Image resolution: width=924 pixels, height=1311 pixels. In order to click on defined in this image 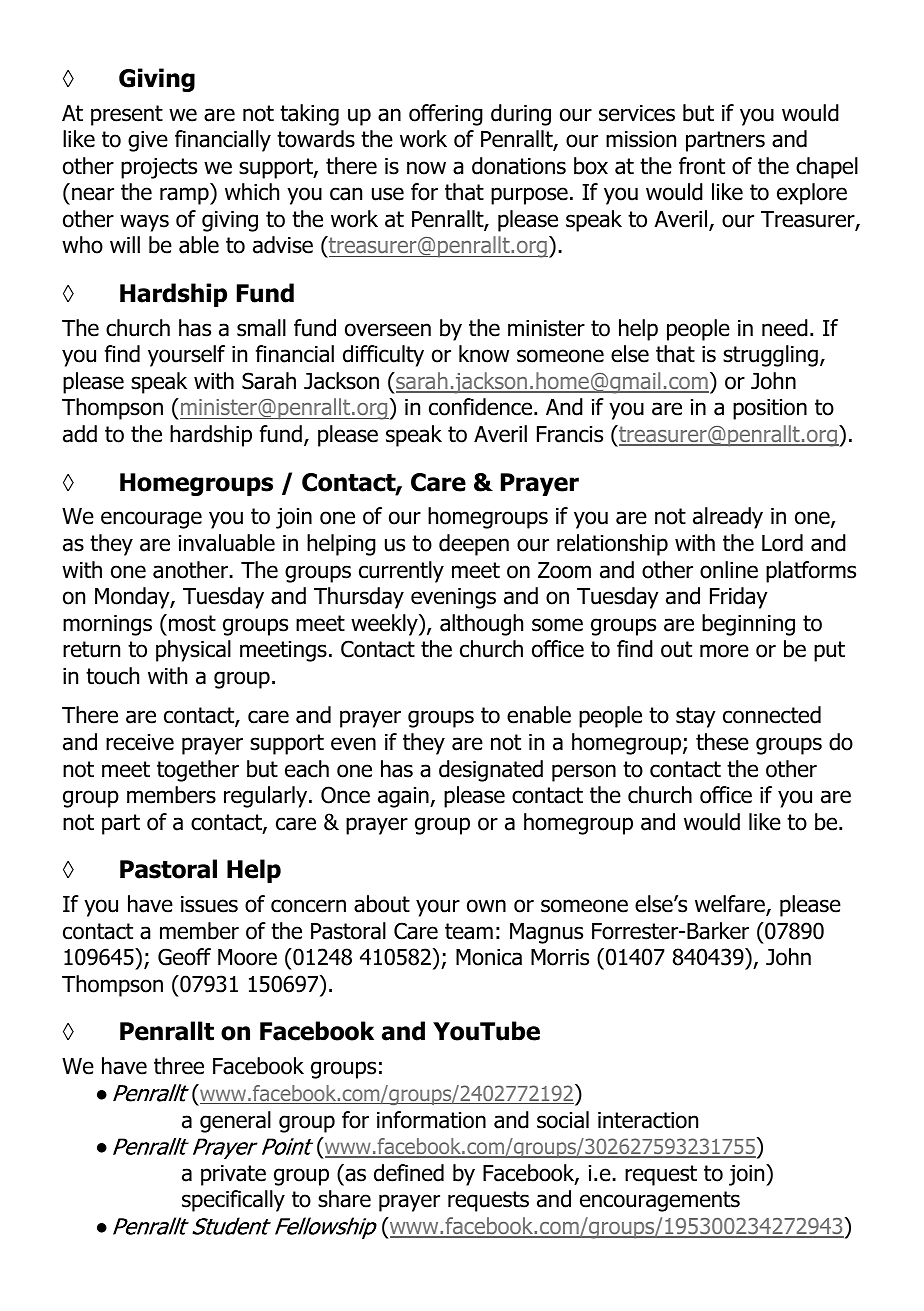, I will do `click(409, 1173)`.
